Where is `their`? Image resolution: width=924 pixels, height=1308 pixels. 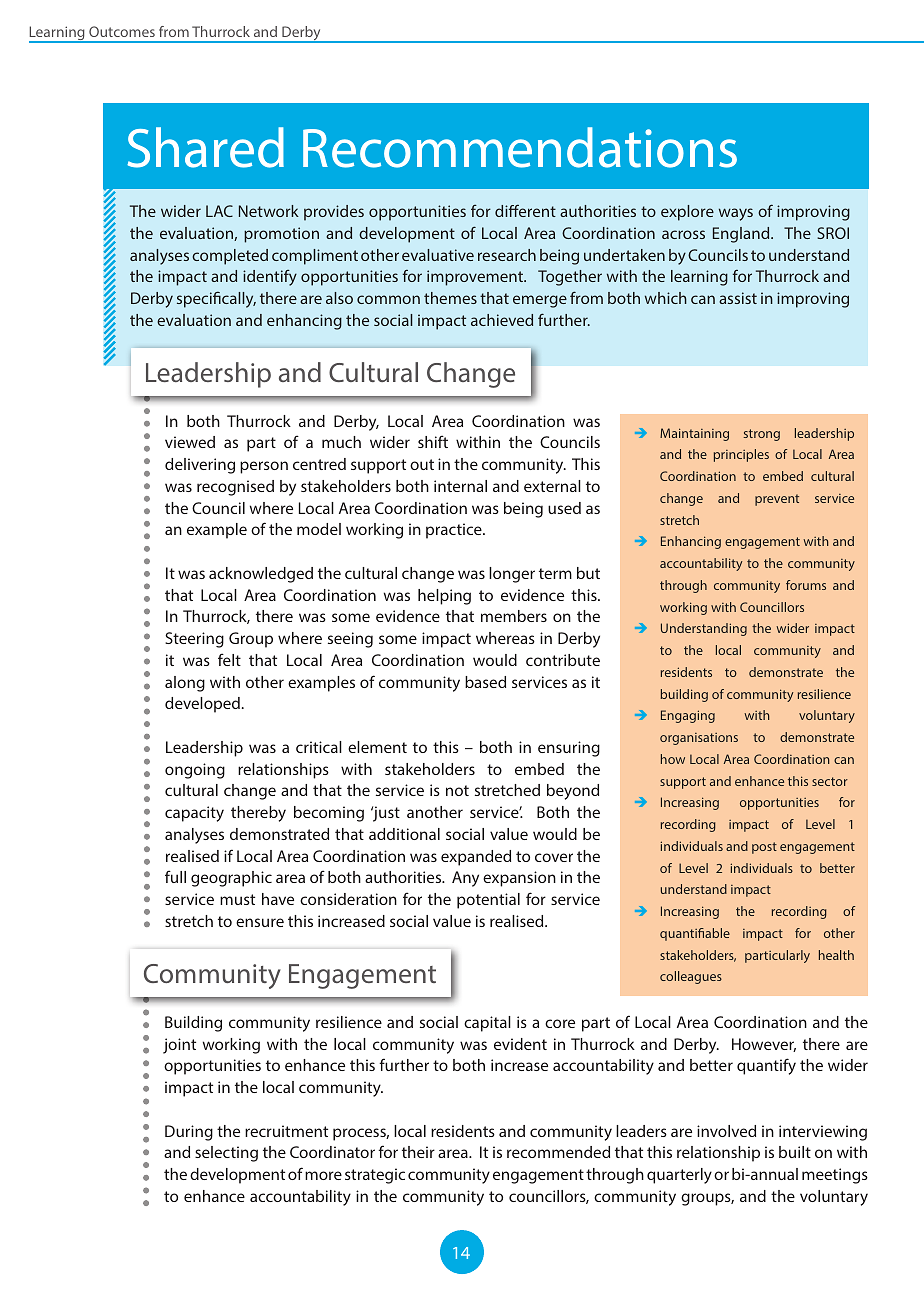 their is located at coordinates (418, 1152).
